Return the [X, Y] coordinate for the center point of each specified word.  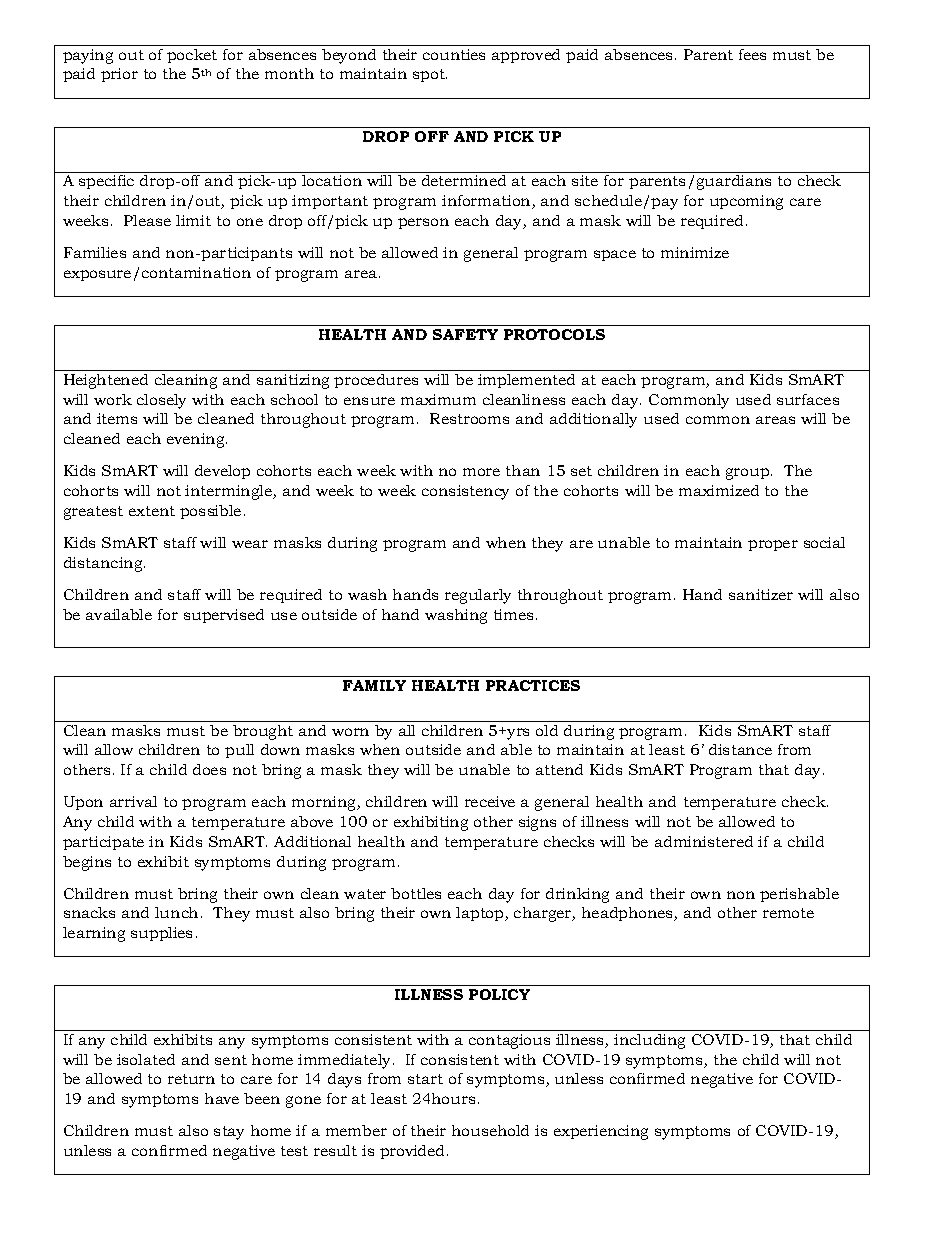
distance [740, 749]
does [209, 769]
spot [430, 75]
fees [752, 54]
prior [119, 75]
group [749, 474]
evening [197, 440]
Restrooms [469, 418]
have [222, 1098]
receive [490, 801]
